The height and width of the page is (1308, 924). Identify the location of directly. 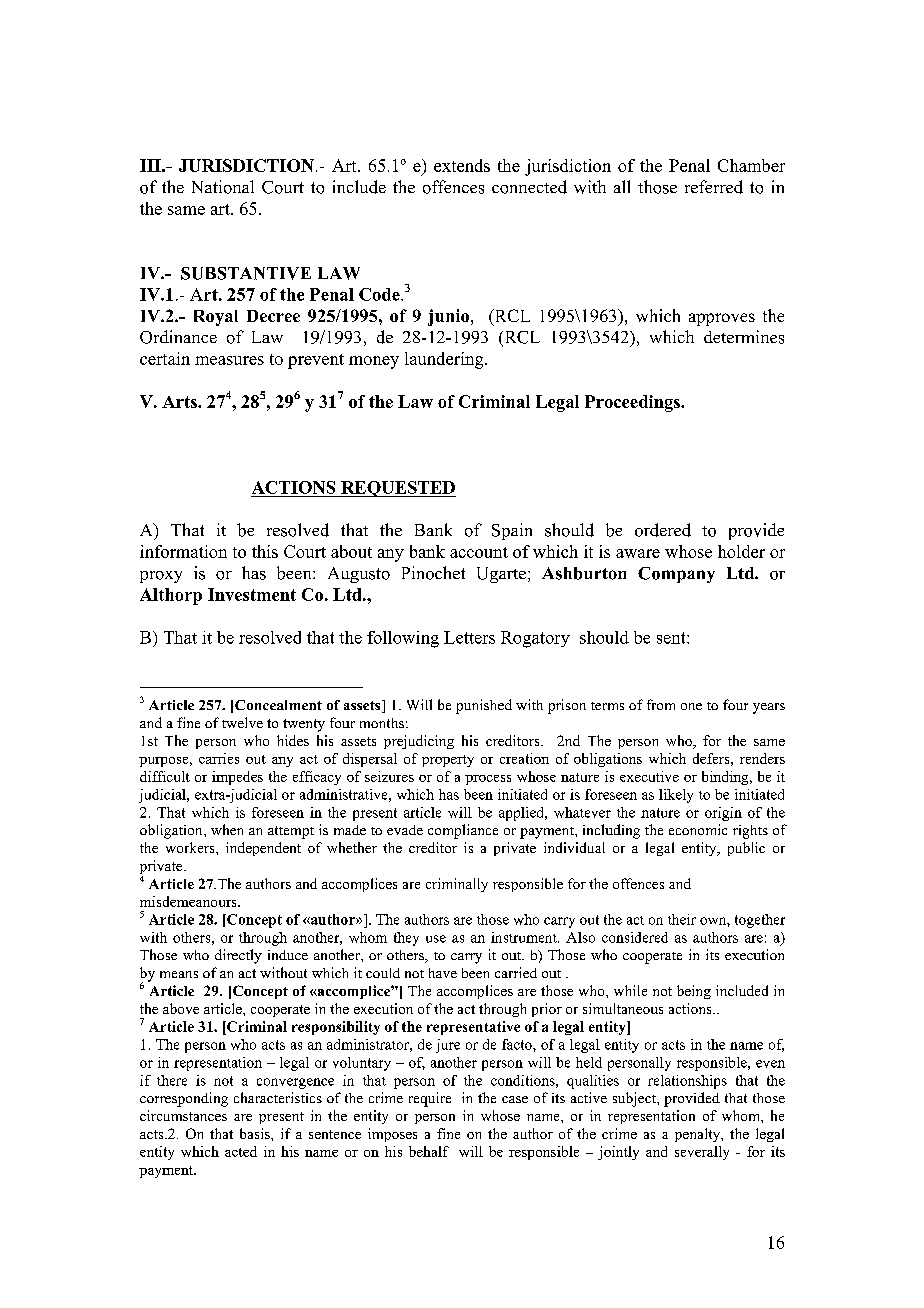
(238, 956).
